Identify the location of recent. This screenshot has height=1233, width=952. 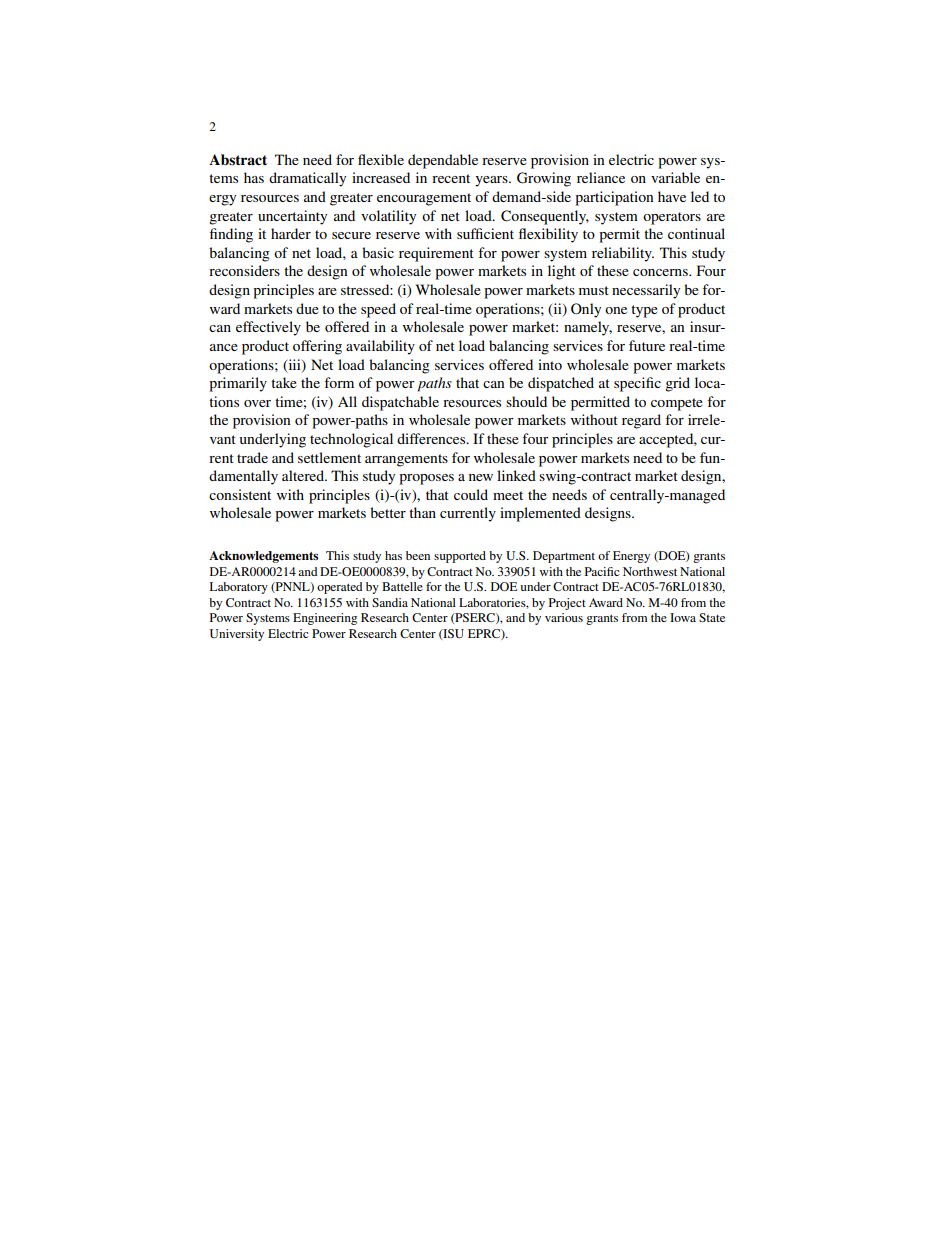
(451, 178).
